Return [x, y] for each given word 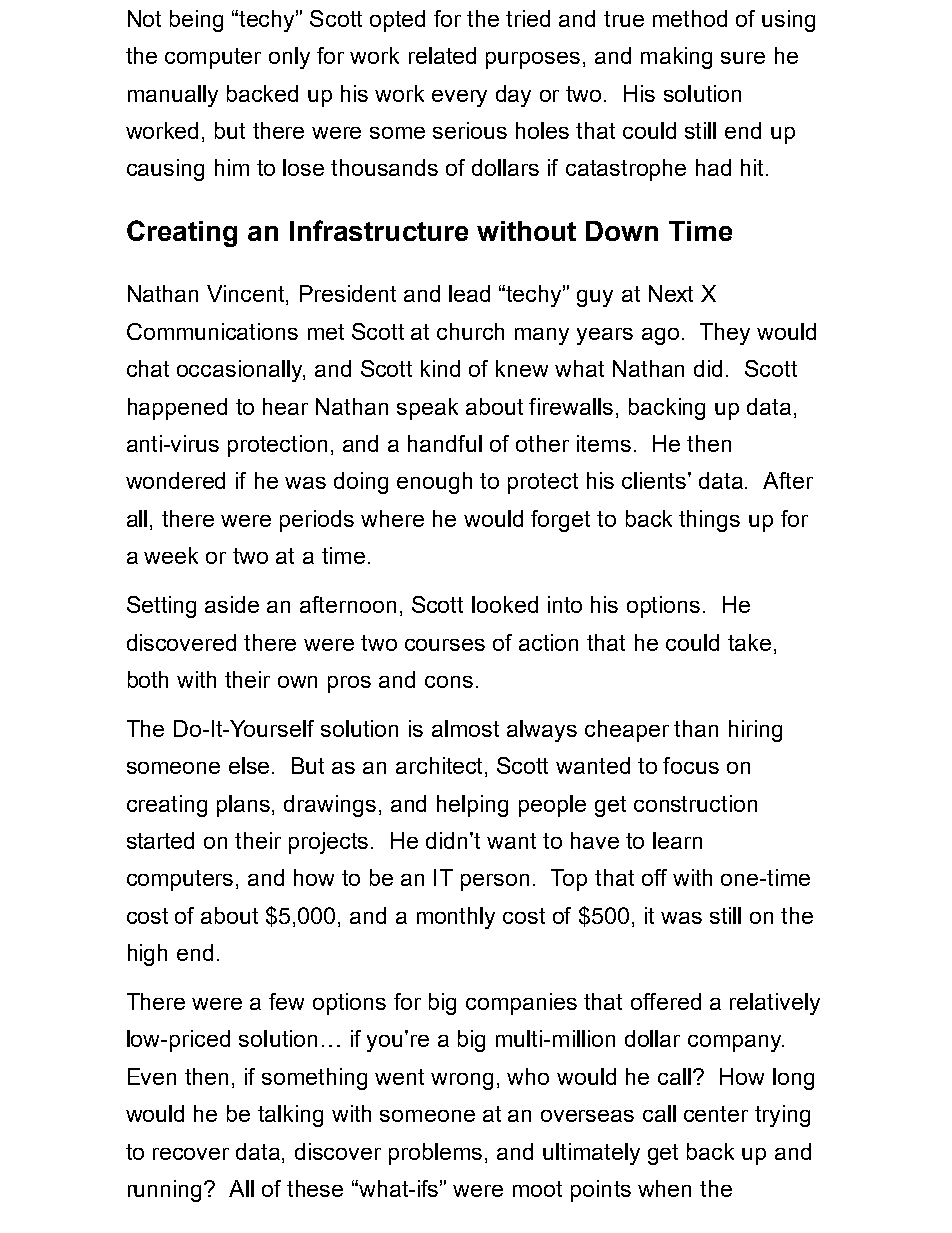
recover [191, 1154]
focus [691, 765]
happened [177, 409]
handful [445, 443]
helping [472, 806]
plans [245, 806]
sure [743, 58]
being [196, 21]
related [442, 55]
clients [655, 480]
